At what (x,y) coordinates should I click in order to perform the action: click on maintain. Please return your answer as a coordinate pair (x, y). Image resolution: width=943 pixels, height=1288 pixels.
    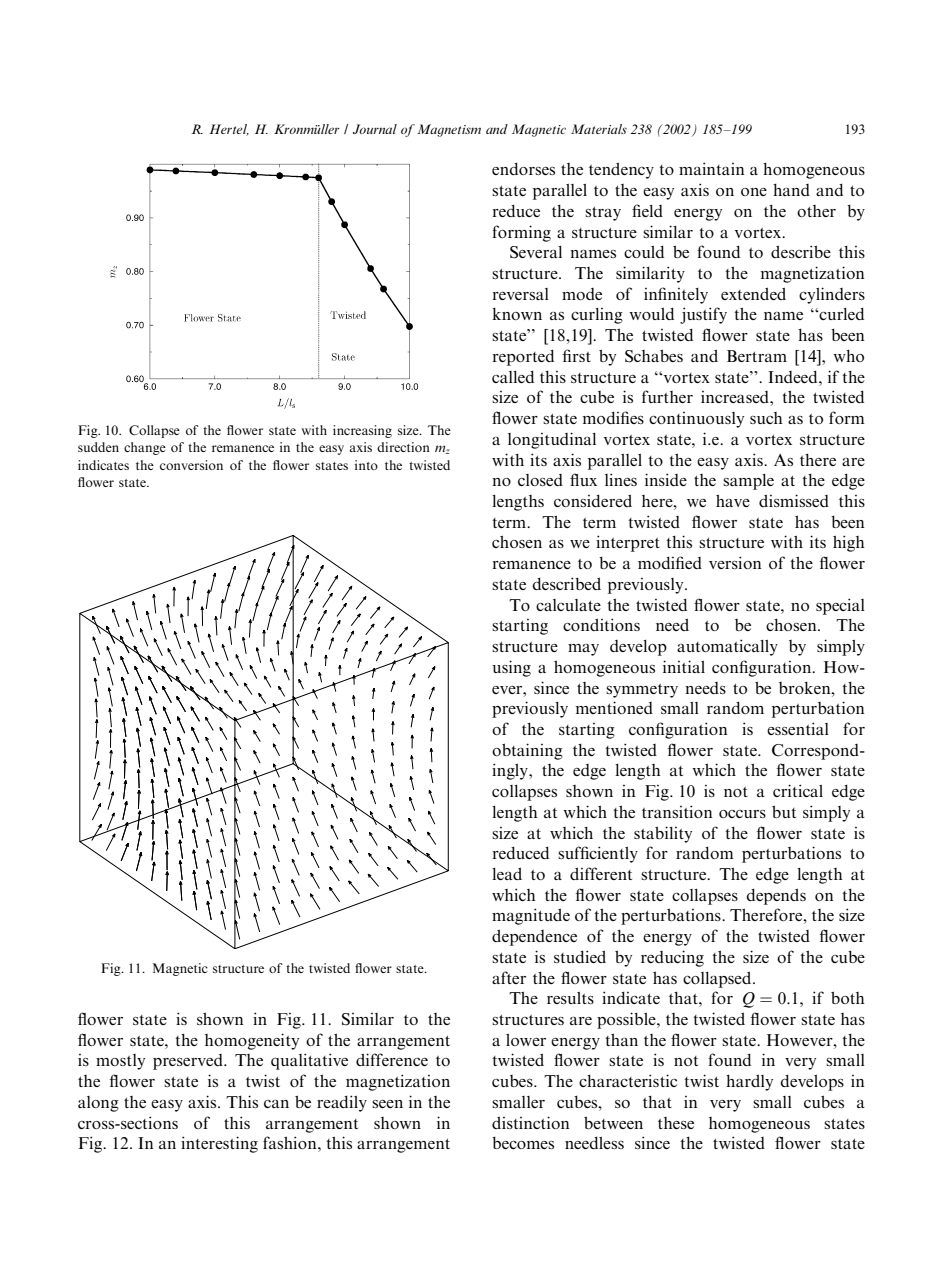
    Looking at the image, I should click on (711, 168).
